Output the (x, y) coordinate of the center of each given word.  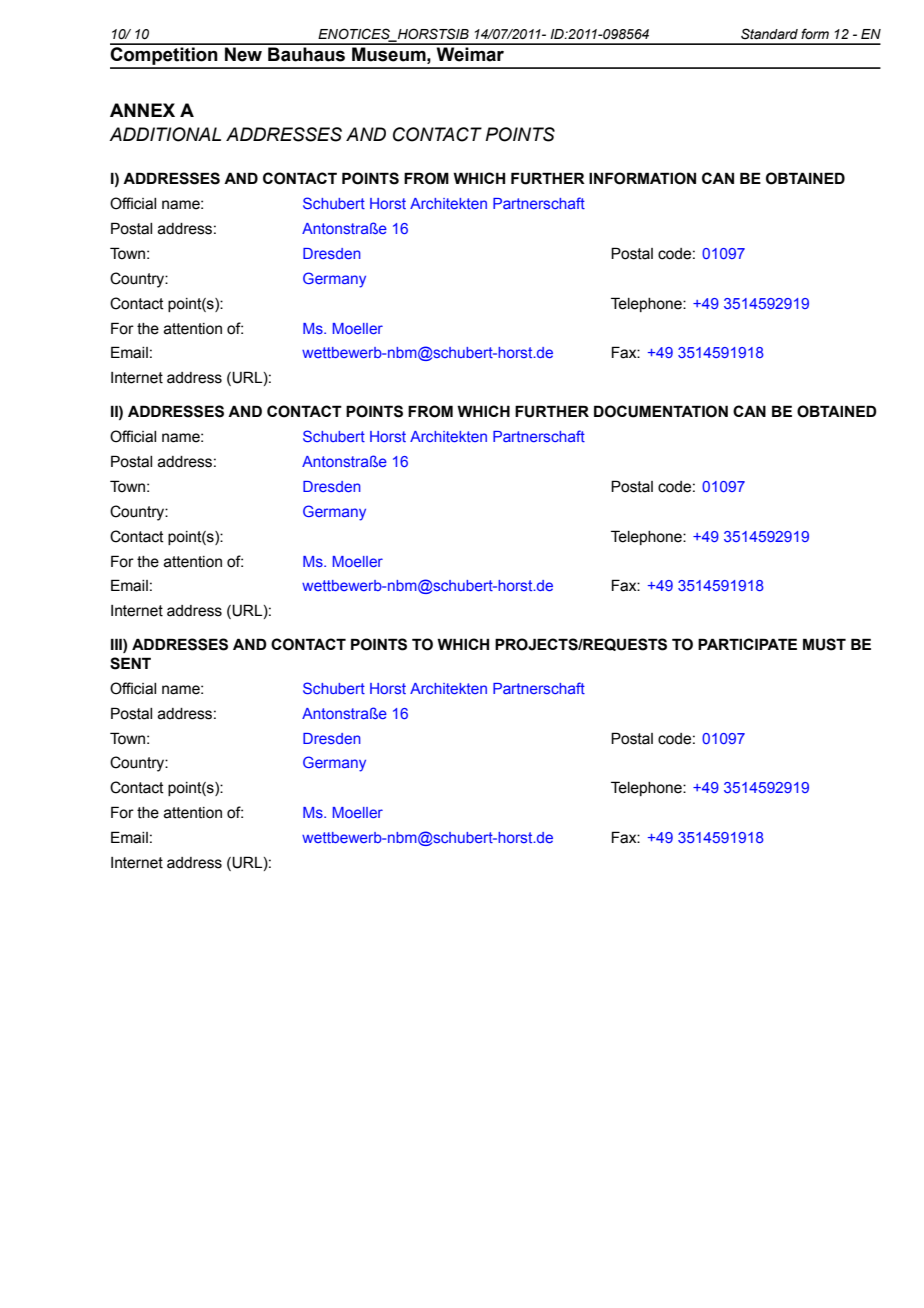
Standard (769, 34)
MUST (824, 644)
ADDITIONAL (165, 134)
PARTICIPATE (747, 644)
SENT (130, 663)
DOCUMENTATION (661, 411)
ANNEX (142, 110)
